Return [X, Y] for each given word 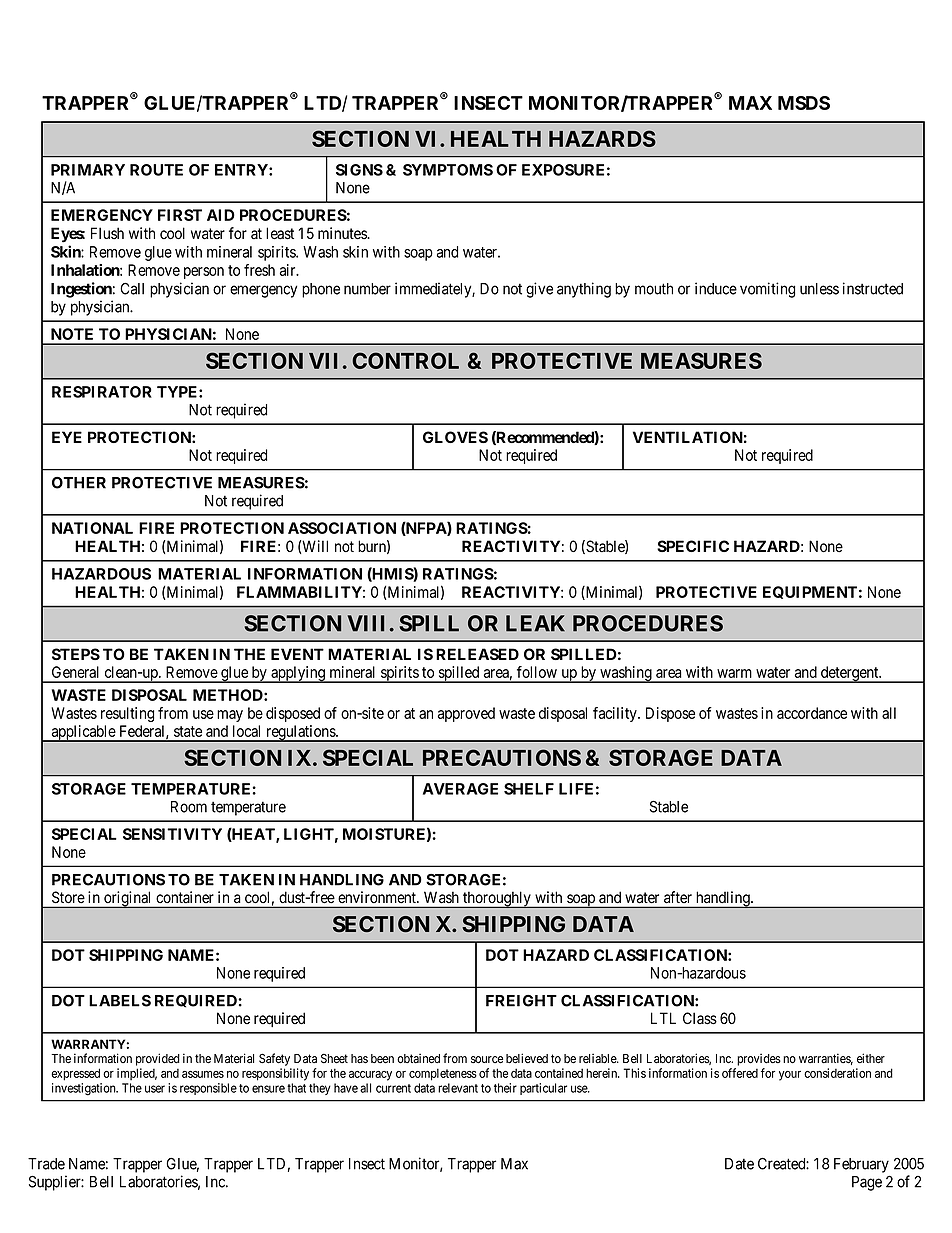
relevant [458, 1088]
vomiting [767, 290]
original [128, 899]
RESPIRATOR [102, 392]
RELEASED [477, 654]
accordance [812, 713]
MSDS [804, 103]
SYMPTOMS [448, 170]
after [678, 897]
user [155, 1089]
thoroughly [497, 900]
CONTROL [405, 360]
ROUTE [156, 170]
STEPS [76, 654]
